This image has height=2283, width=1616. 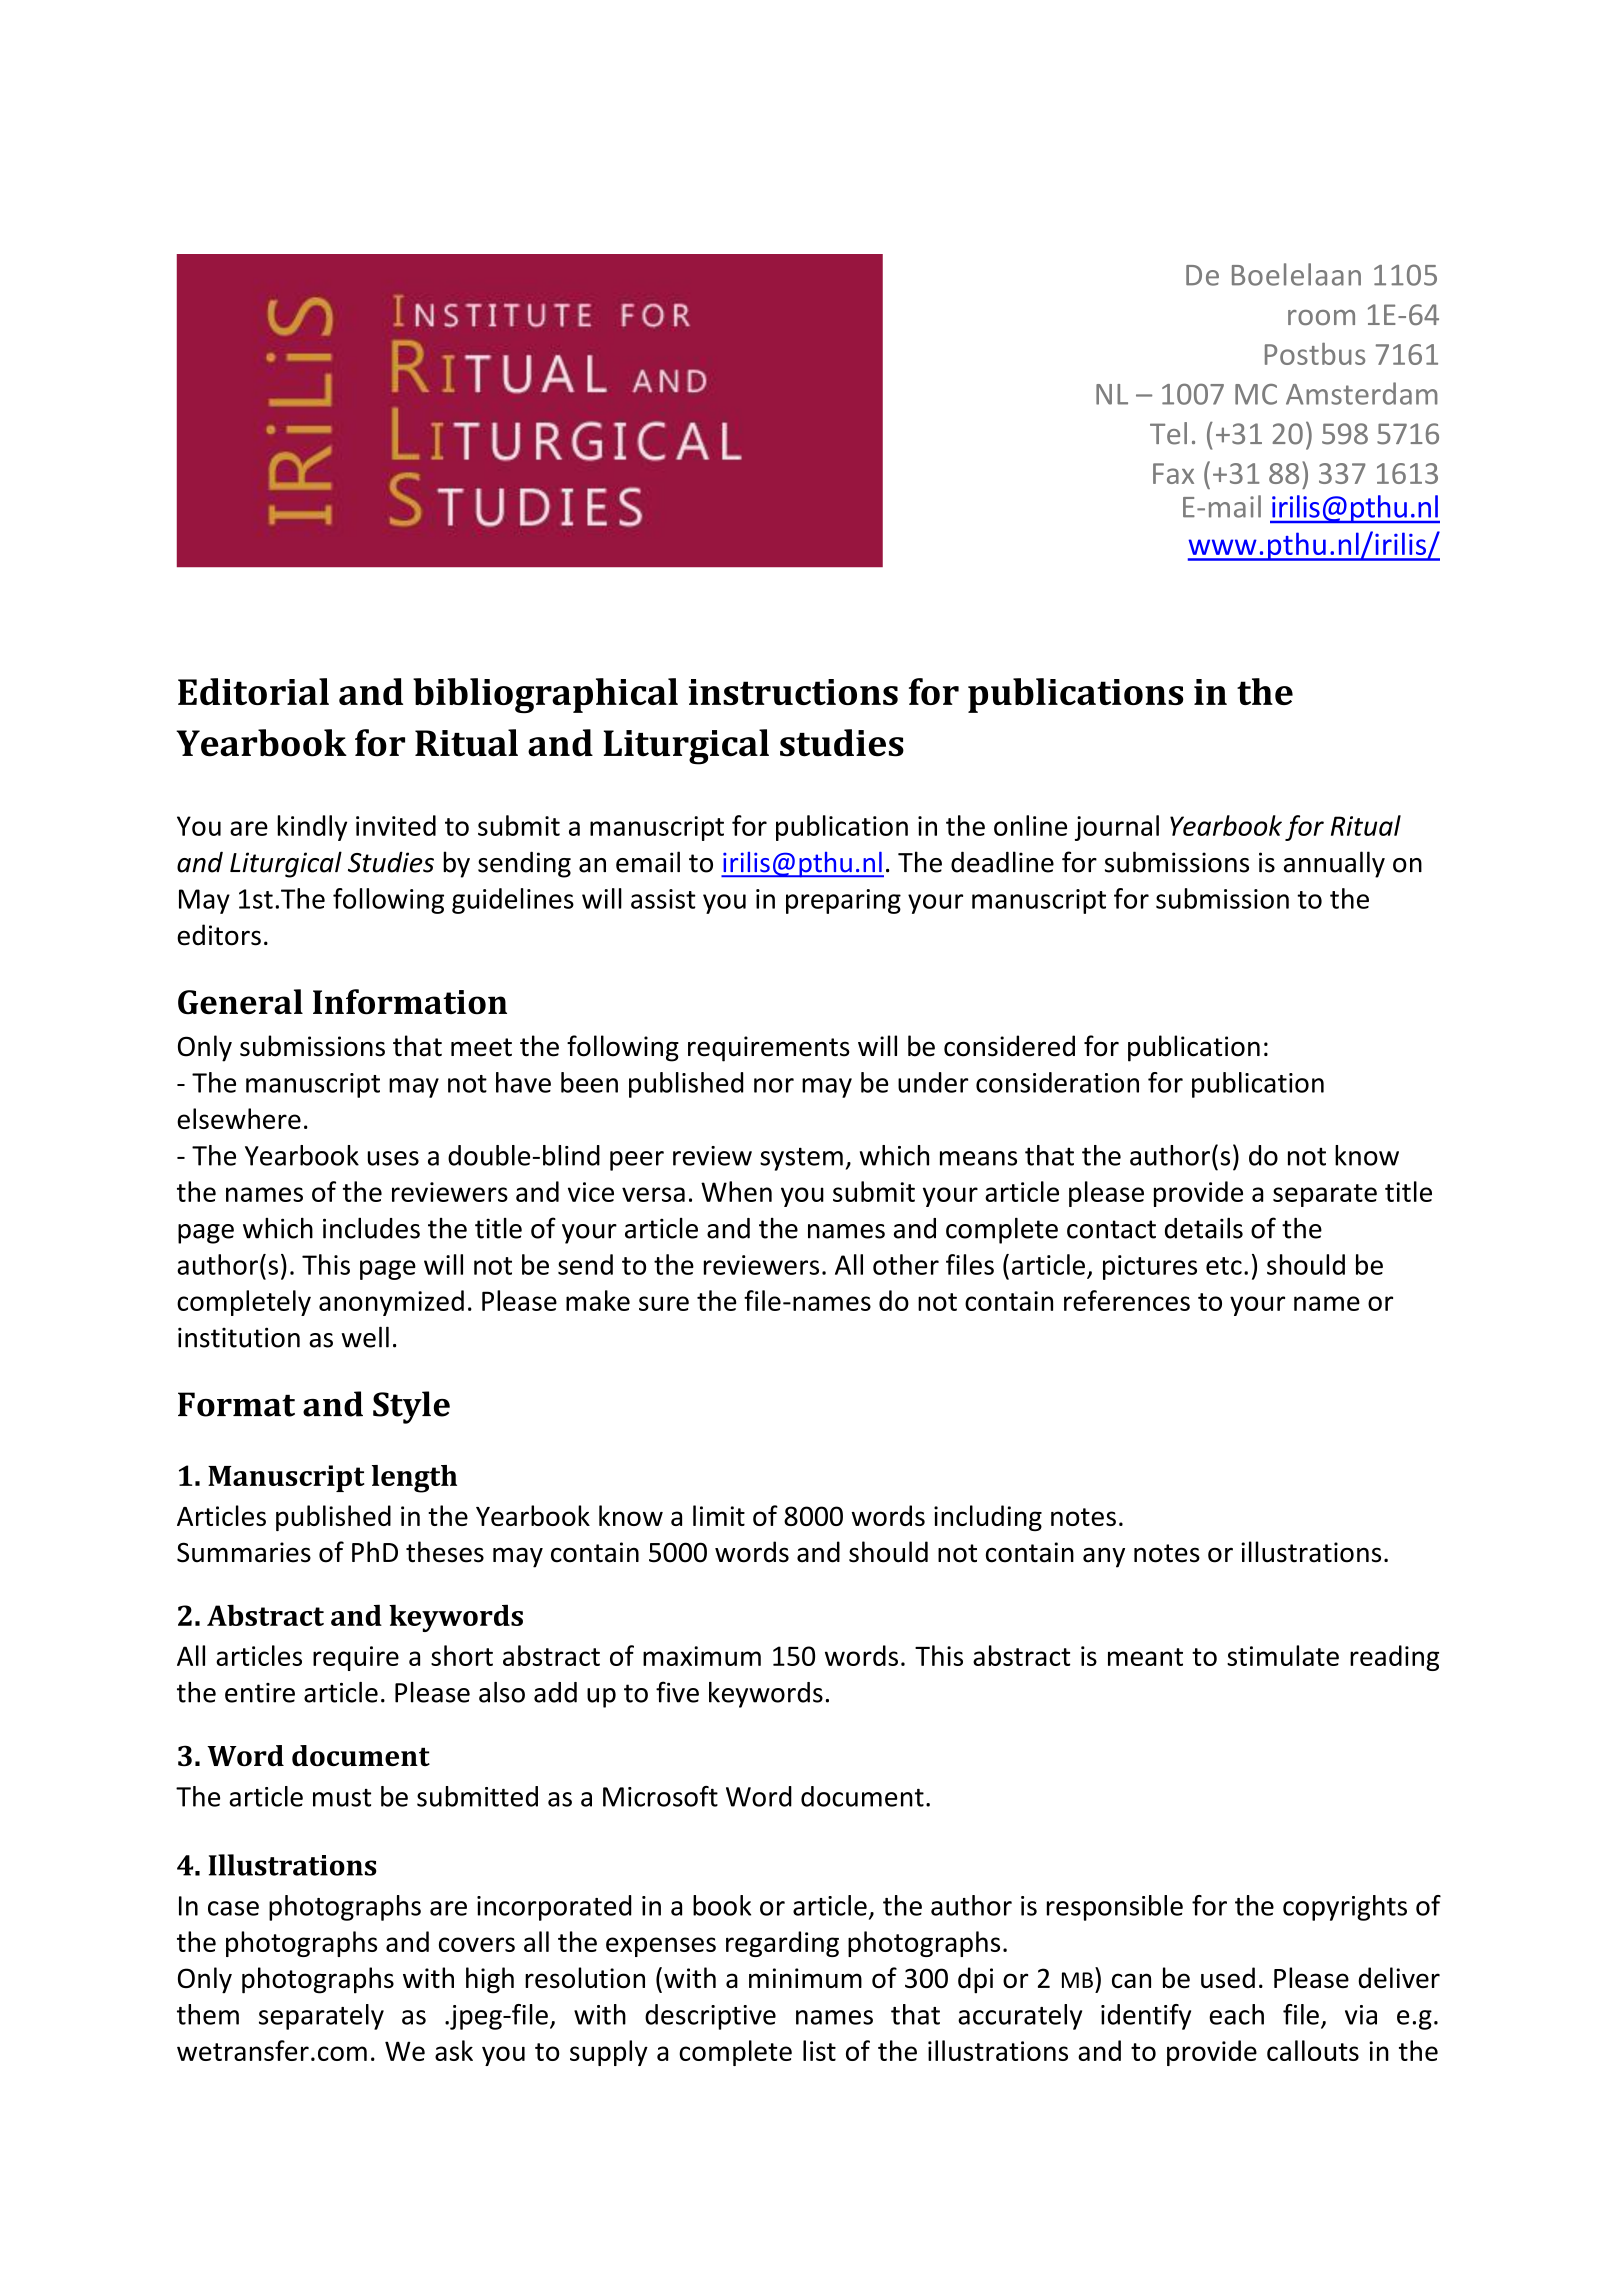 What do you see at coordinates (1204, 1228) in the image?
I see `details` at bounding box center [1204, 1228].
